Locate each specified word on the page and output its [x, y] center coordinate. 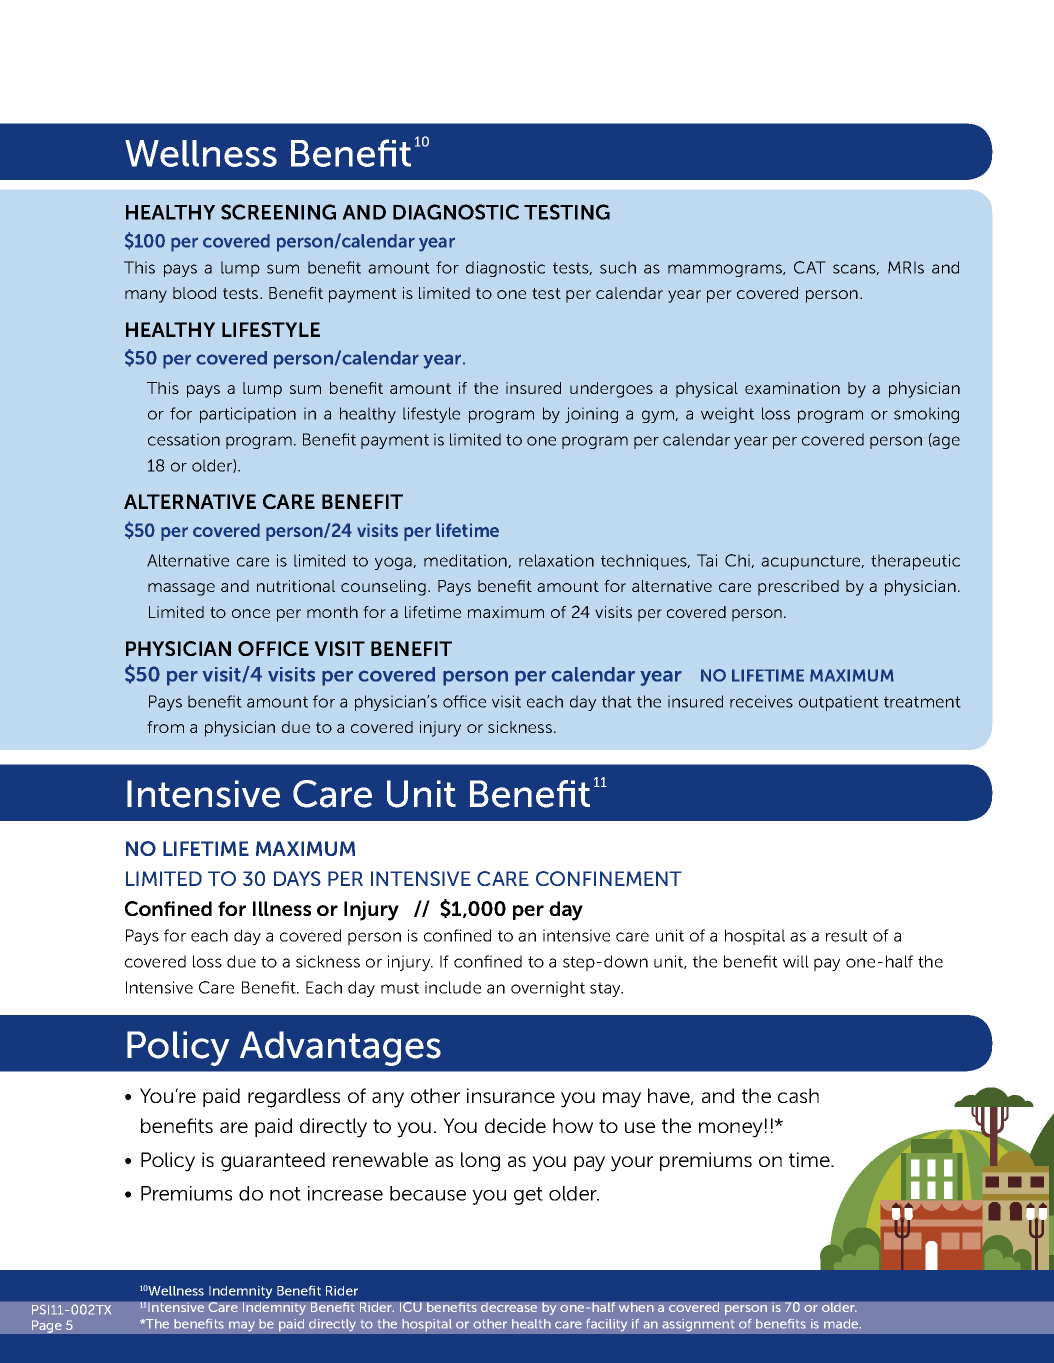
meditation [466, 561]
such [618, 267]
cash [798, 1095]
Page [47, 1326]
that [617, 701]
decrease [509, 1307]
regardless [294, 1098]
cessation [184, 439]
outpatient [839, 703]
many [146, 296]
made [842, 1324]
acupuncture [812, 562]
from [165, 727]
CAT [810, 267]
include [453, 987]
